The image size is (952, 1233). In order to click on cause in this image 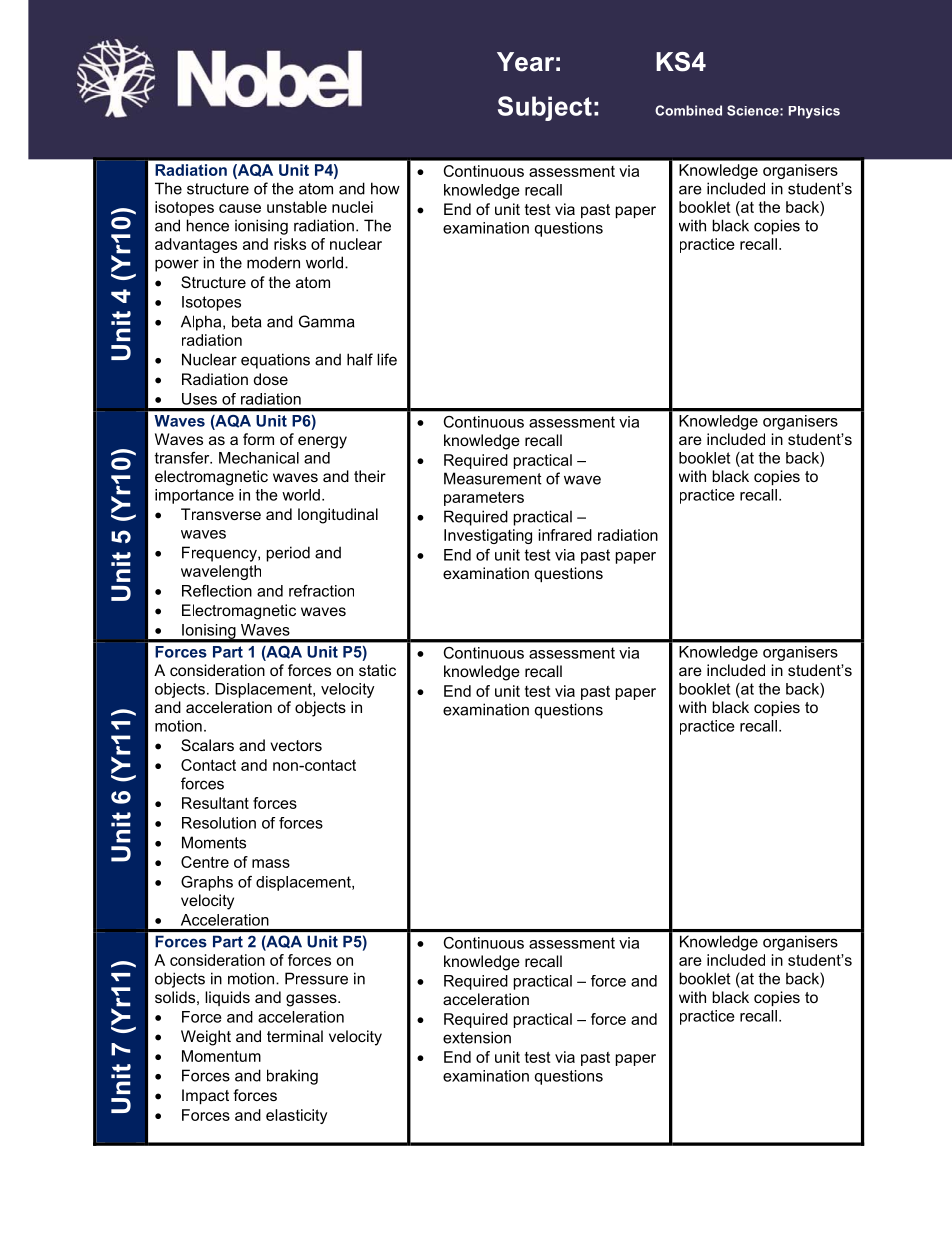, I will do `click(240, 208)`.
